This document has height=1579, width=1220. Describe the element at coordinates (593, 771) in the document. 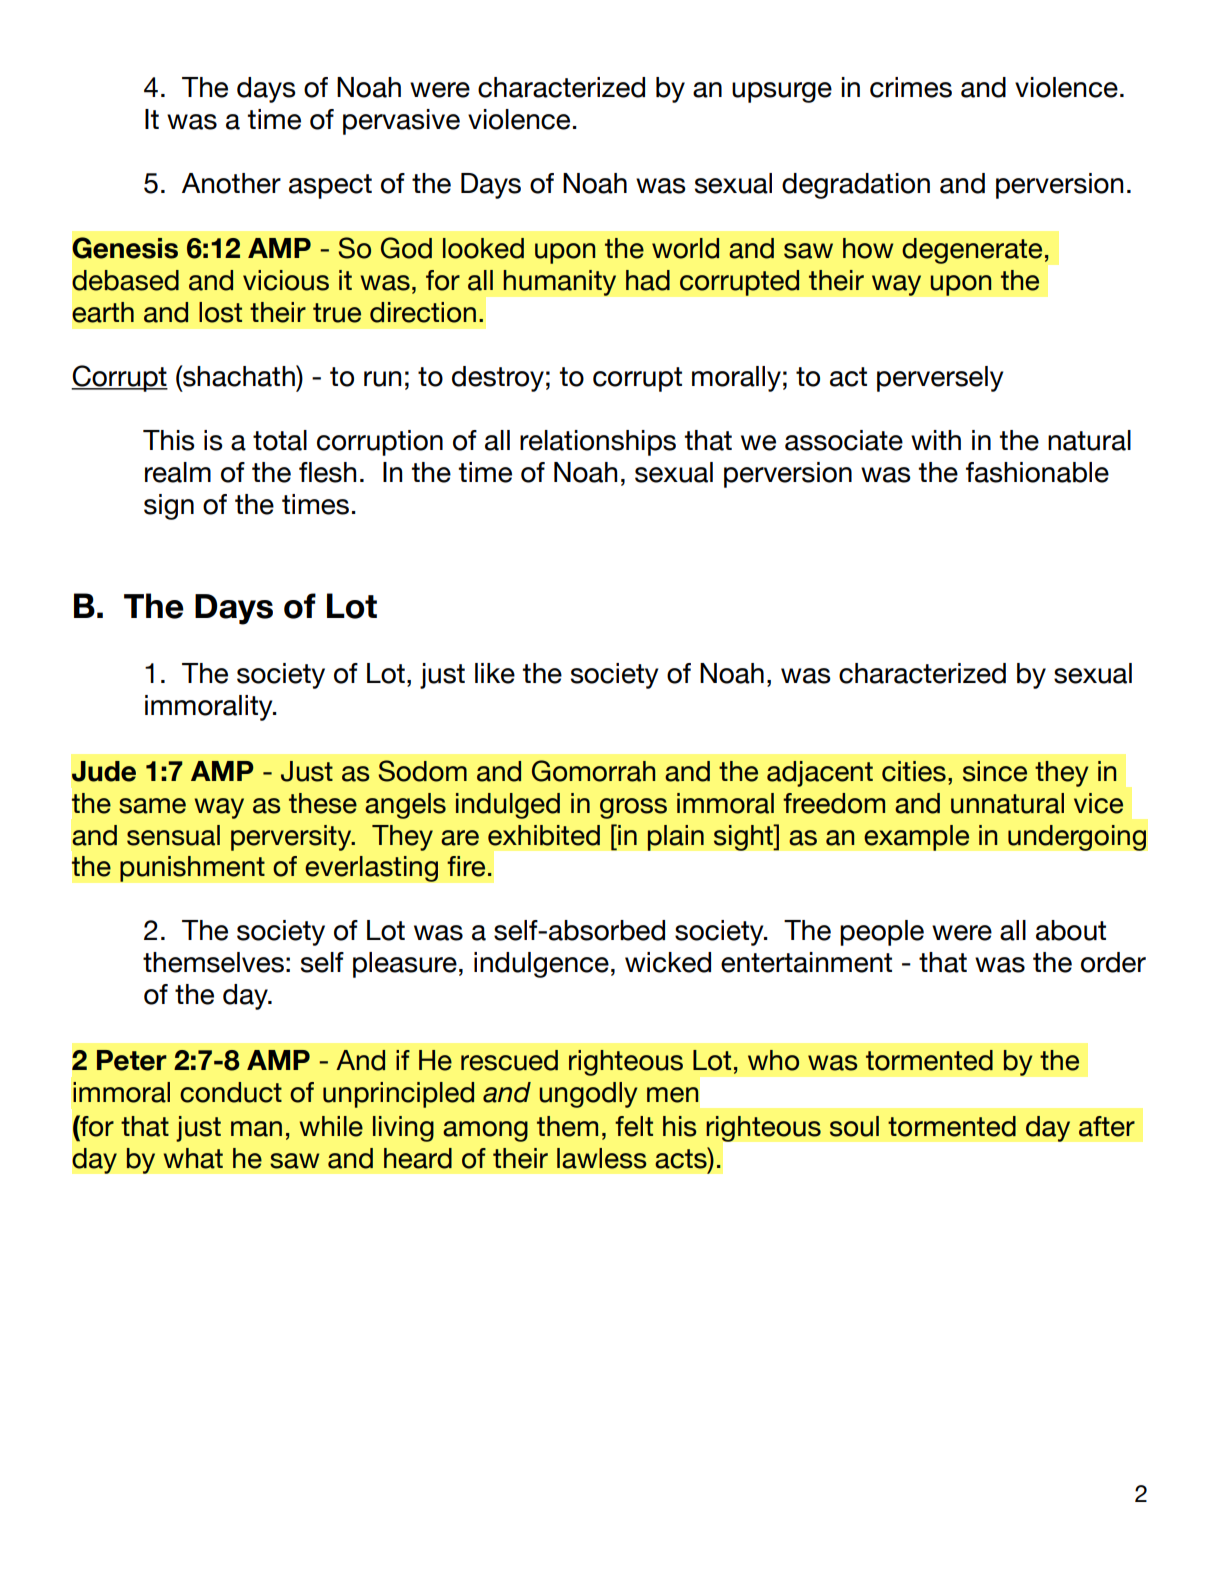

I see `Gomorrah` at that location.
